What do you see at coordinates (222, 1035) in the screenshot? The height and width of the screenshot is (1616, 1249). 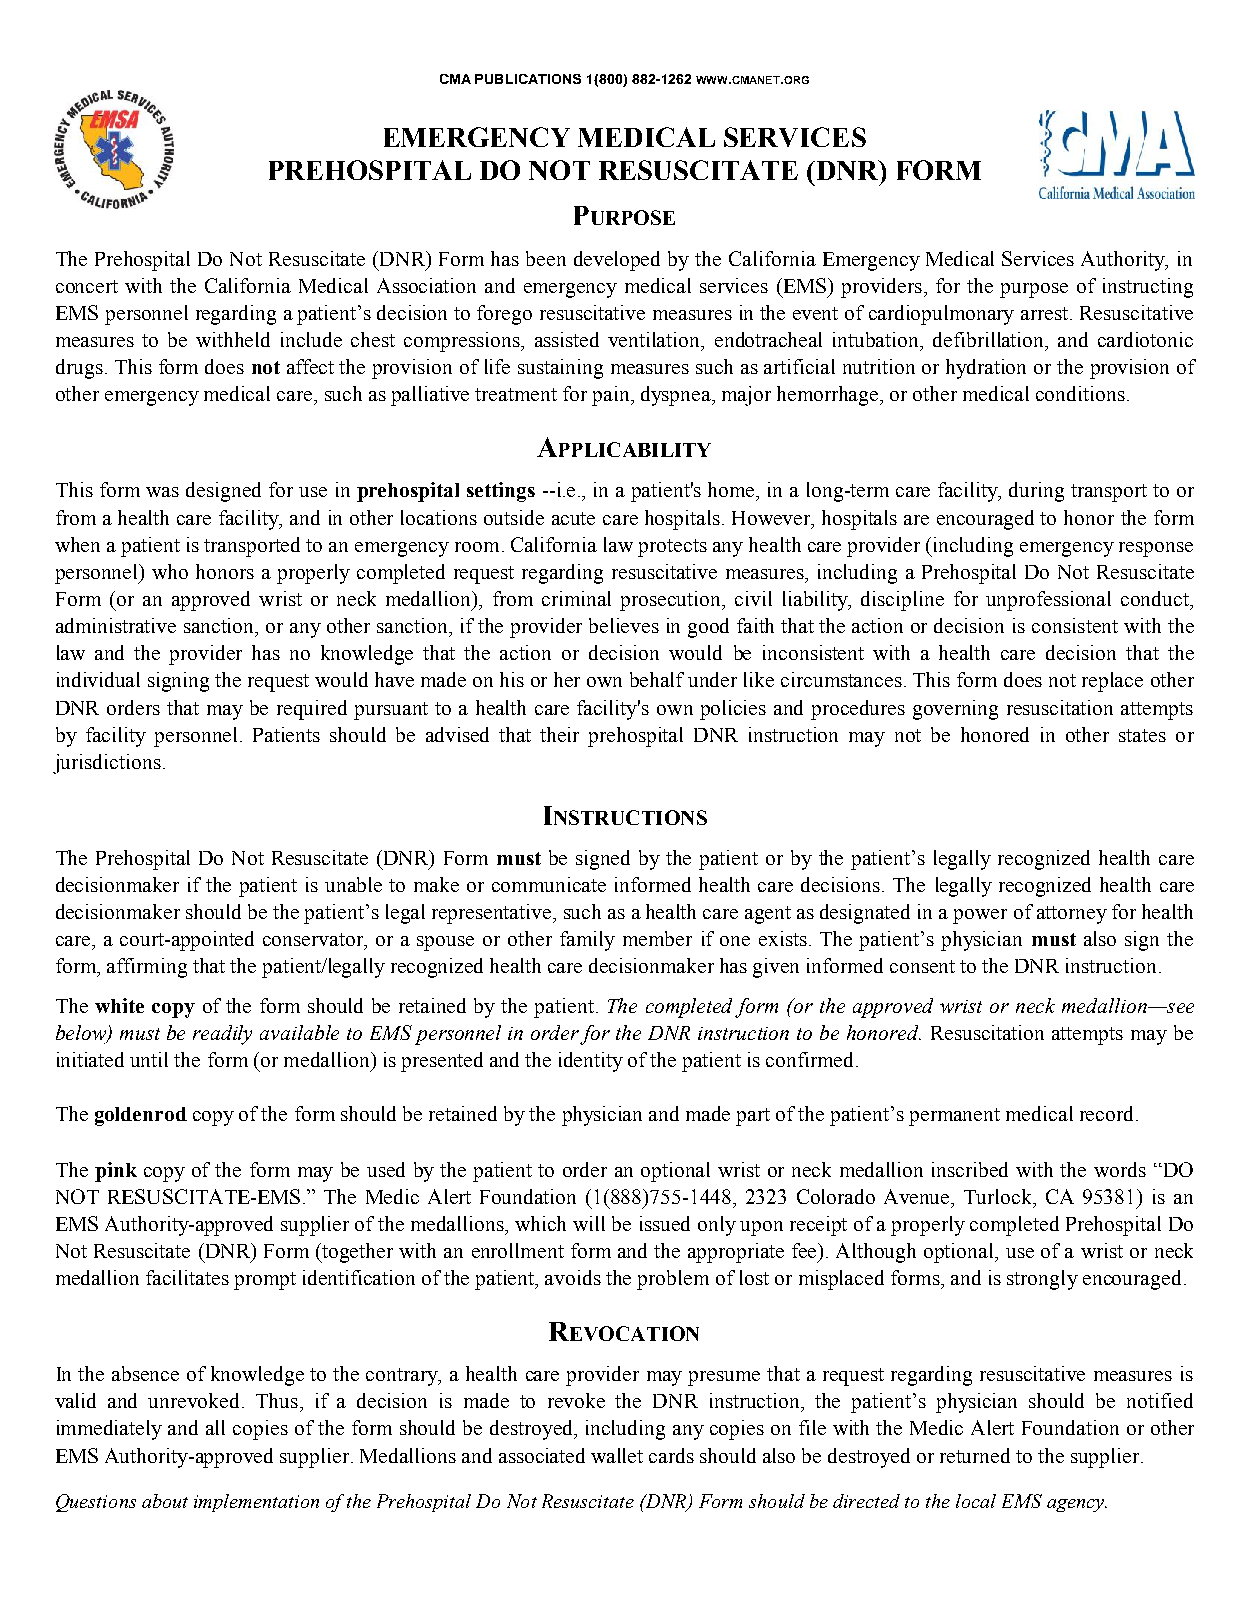 I see `readily` at bounding box center [222, 1035].
